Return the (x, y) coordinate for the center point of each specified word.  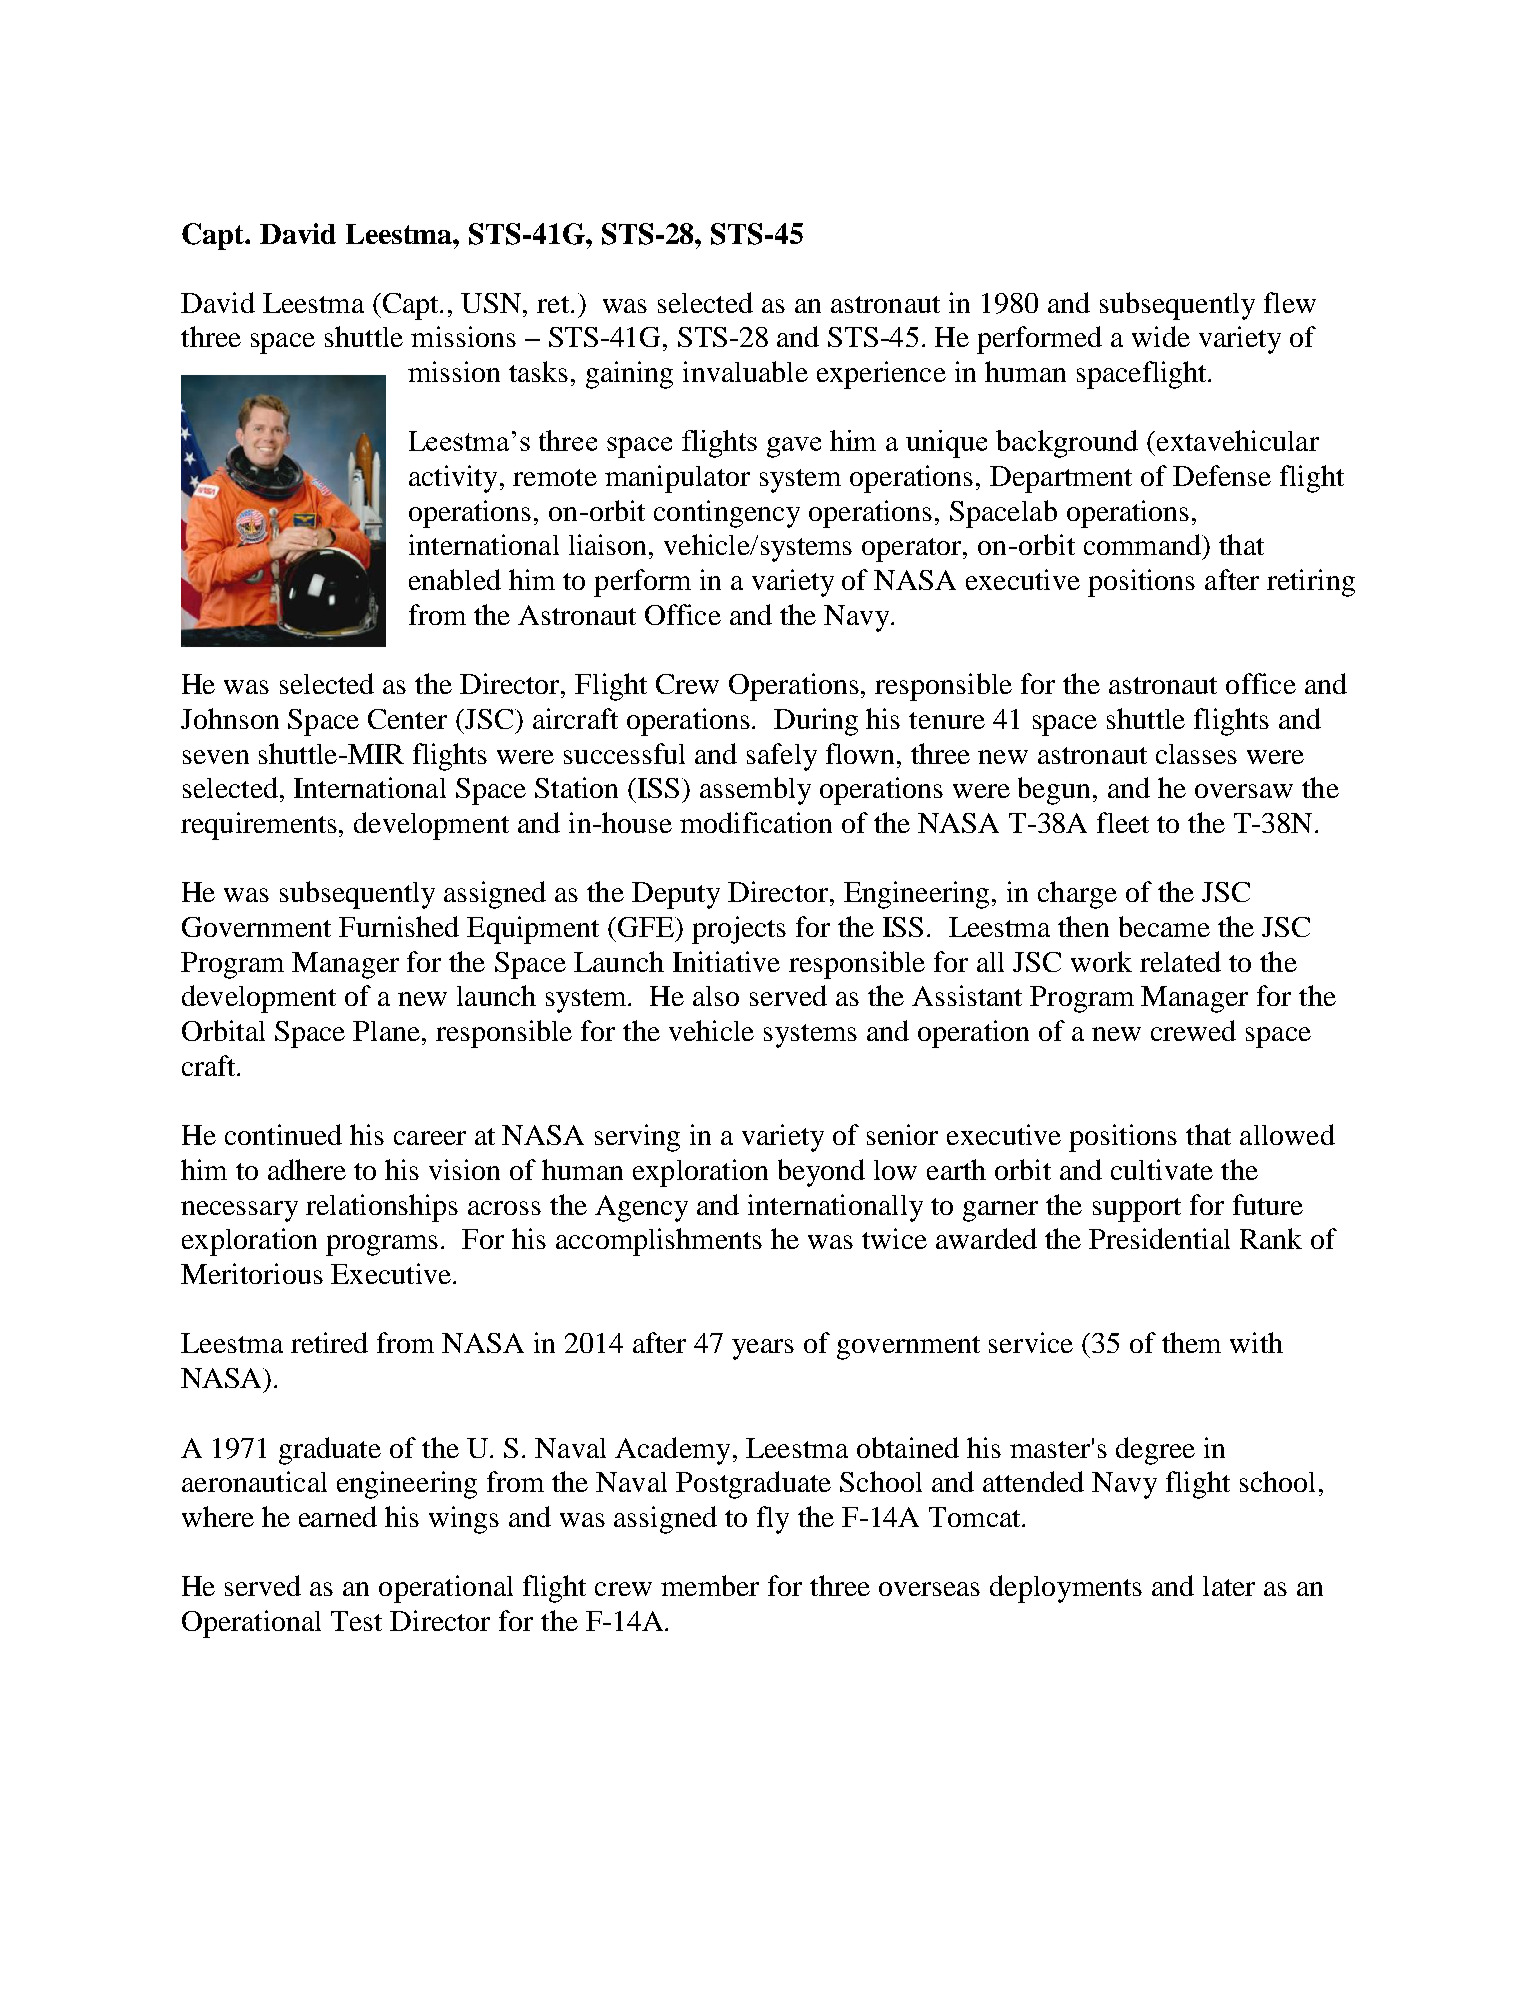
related (1180, 961)
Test (356, 1621)
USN (492, 303)
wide (1161, 336)
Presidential (1159, 1238)
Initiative (726, 961)
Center (407, 719)
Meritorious (252, 1273)
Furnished (399, 926)
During (816, 722)
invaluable (745, 371)
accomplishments (659, 1242)
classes (1196, 754)
